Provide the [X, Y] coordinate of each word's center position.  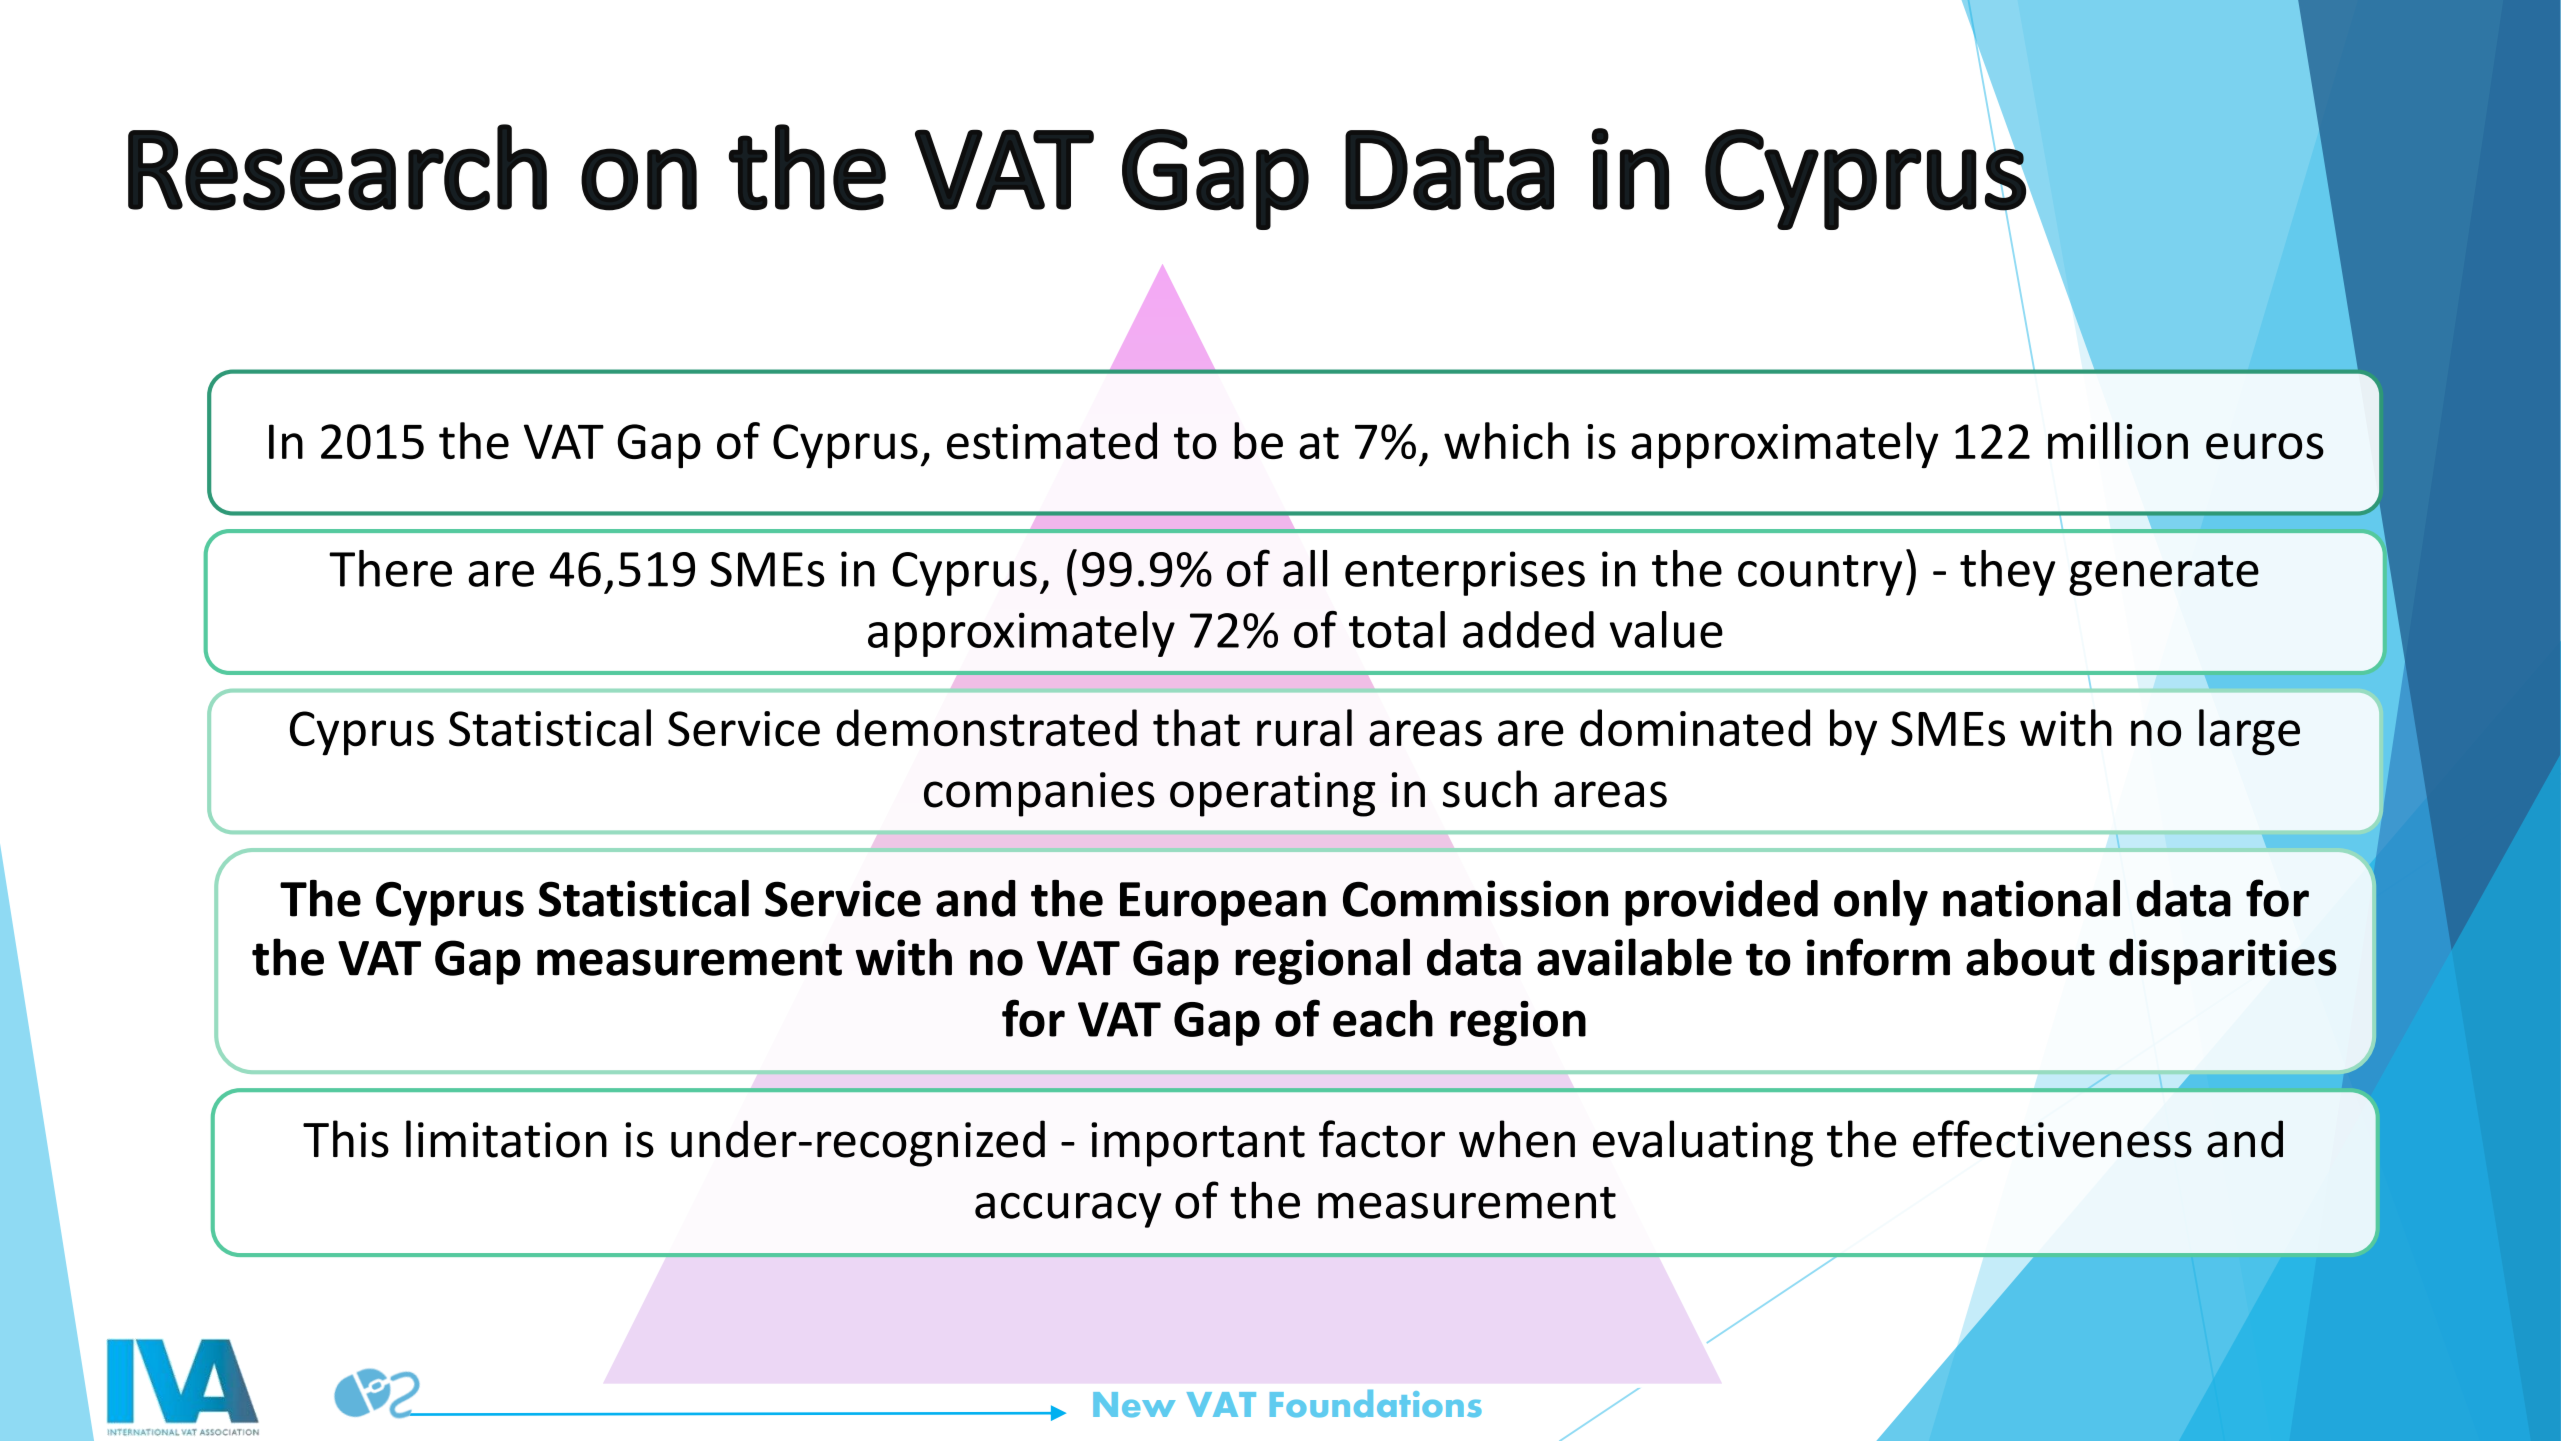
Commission [1475, 898]
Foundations [1376, 1403]
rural [1304, 728]
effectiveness [2052, 1139]
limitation [506, 1139]
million [2118, 441]
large [2249, 732]
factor [1382, 1139]
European [1223, 904]
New [1134, 1404]
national [2031, 898]
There [390, 568]
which [1506, 440]
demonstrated [987, 728]
